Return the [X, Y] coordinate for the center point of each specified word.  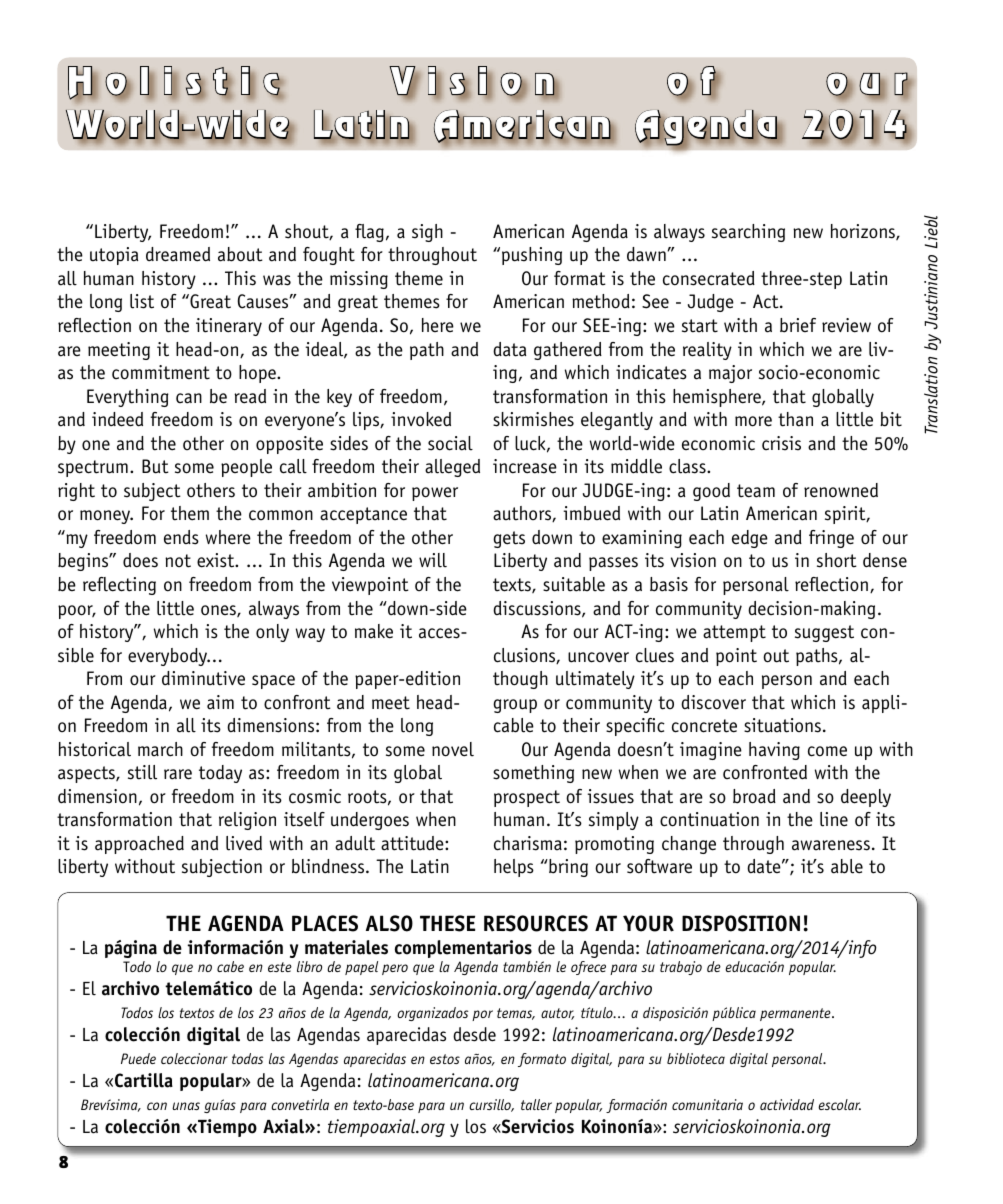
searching [748, 233]
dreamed [178, 254]
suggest [824, 633]
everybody [168, 657]
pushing [532, 256]
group [515, 706]
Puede [138, 1058]
